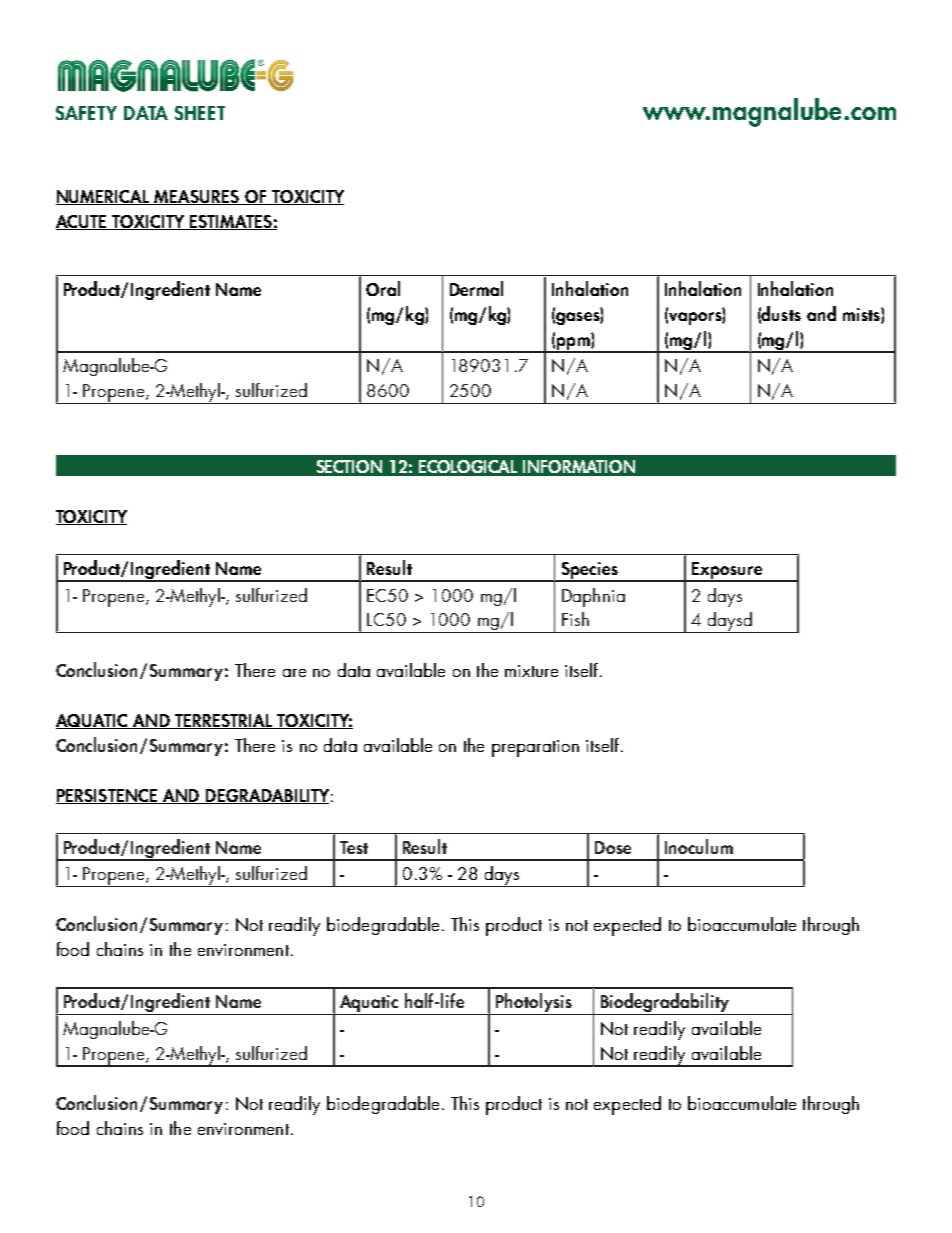 Image resolution: width=952 pixels, height=1233 pixels. Describe the element at coordinates (862, 315) in the screenshot. I see `mists` at that location.
